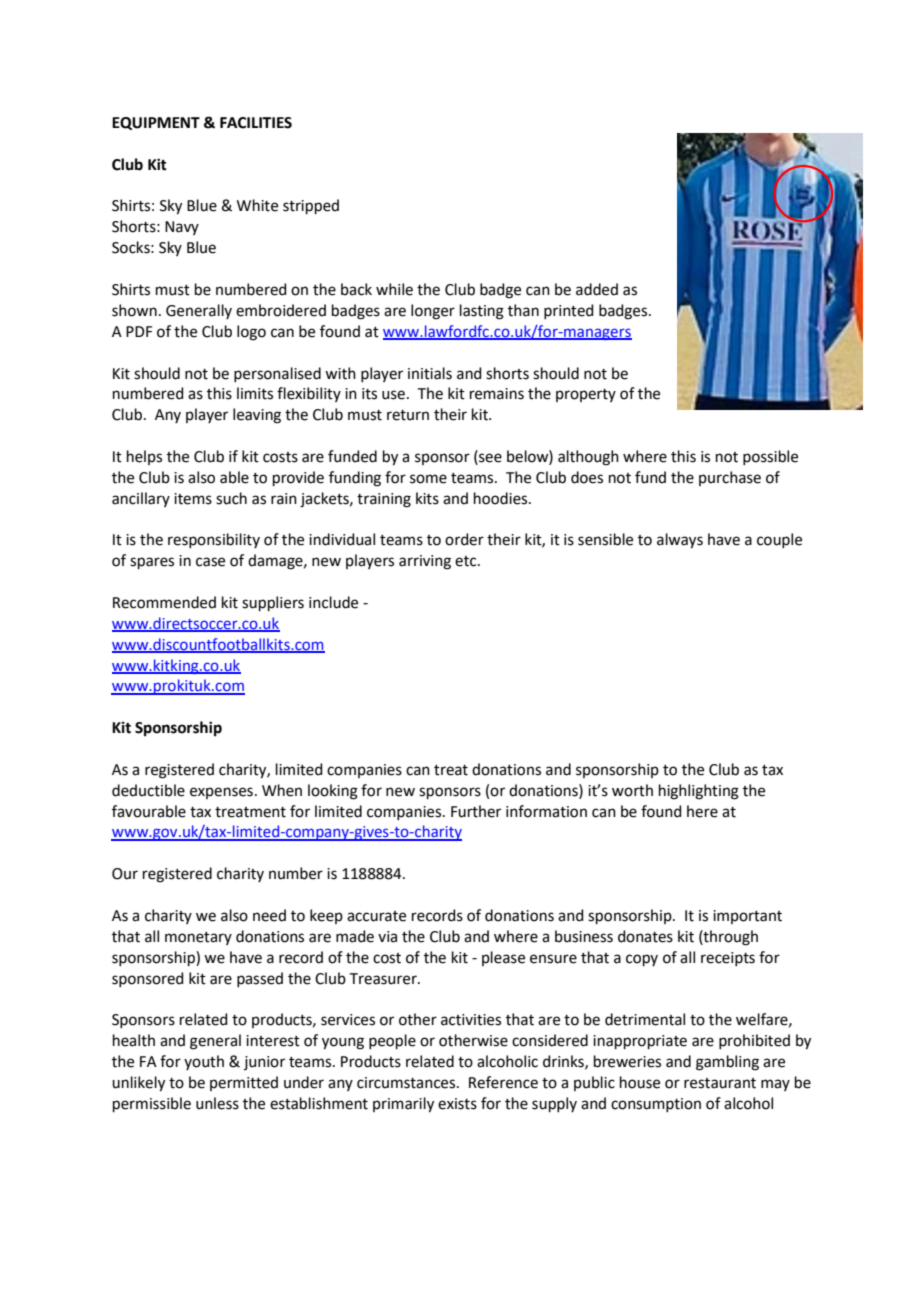 Image resolution: width=924 pixels, height=1308 pixels. I want to click on restaurant, so click(720, 1083).
